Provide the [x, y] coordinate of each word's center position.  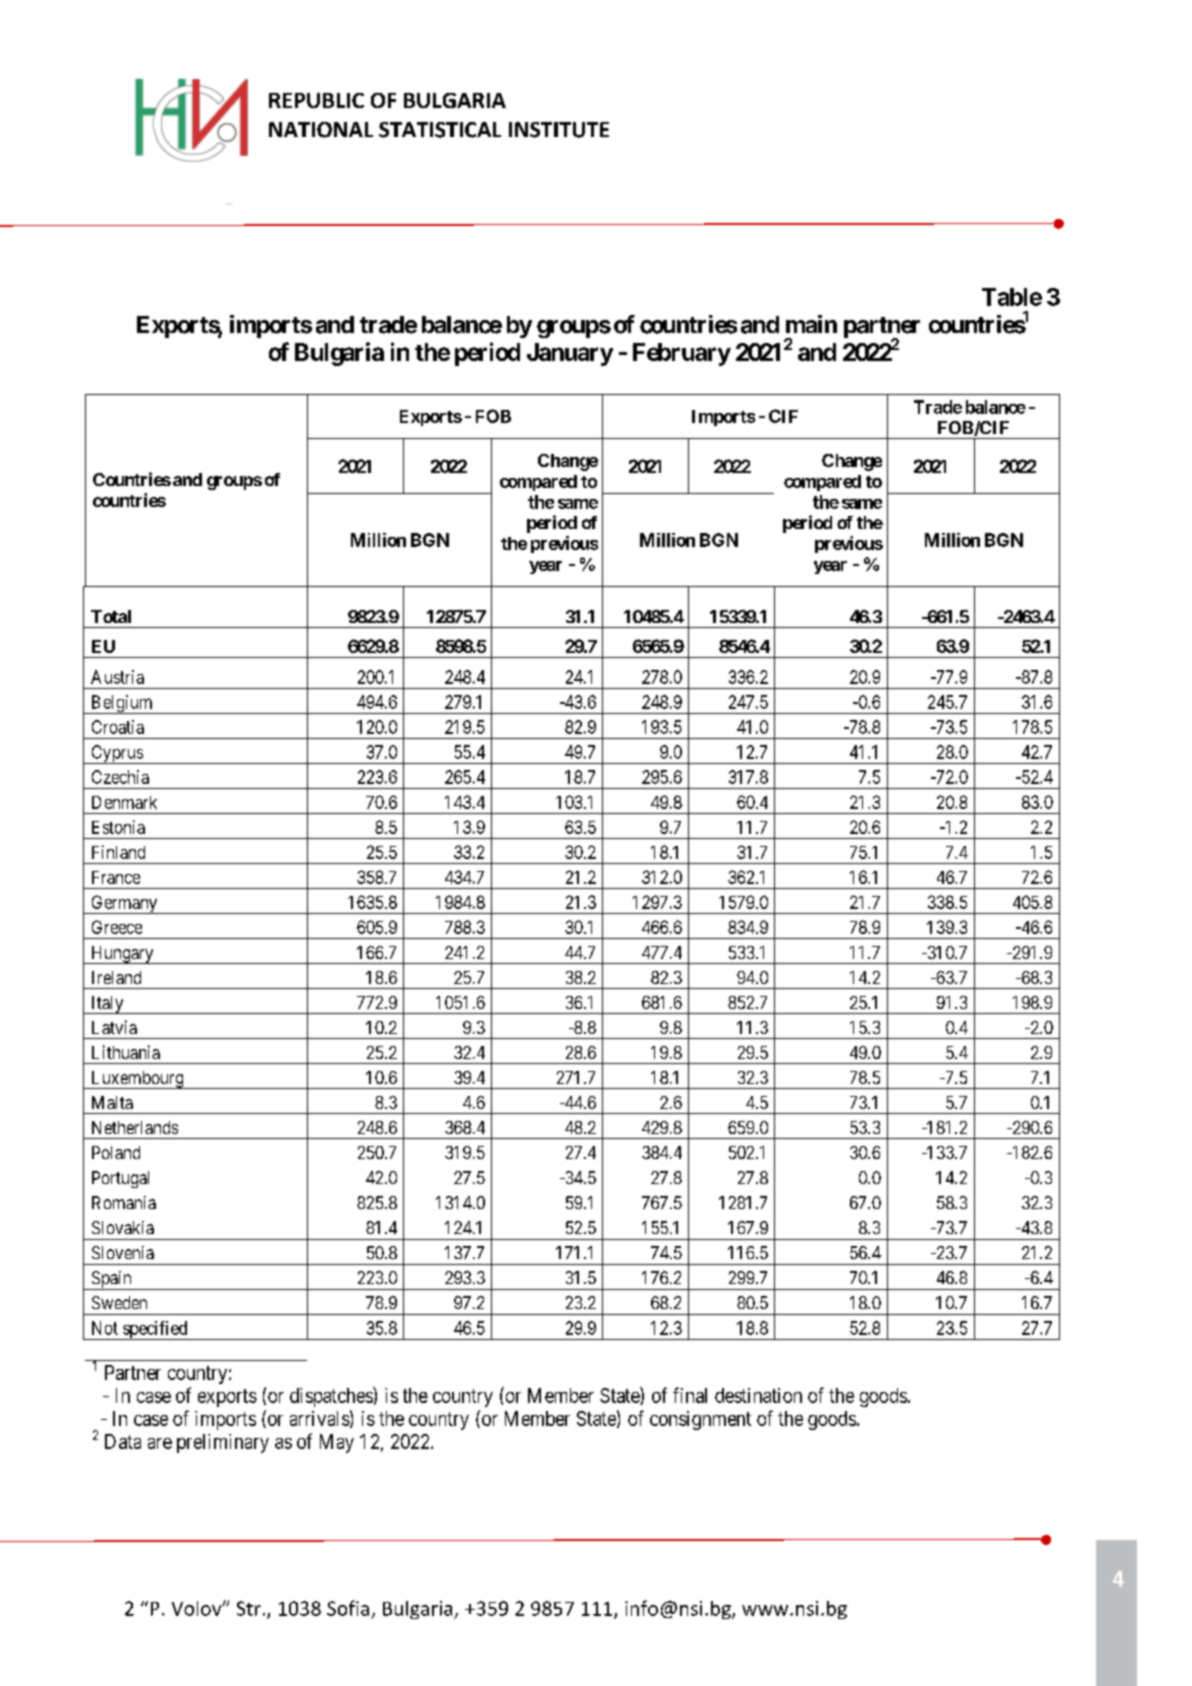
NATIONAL [321, 130]
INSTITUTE [559, 130]
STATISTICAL [440, 130]
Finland [118, 852]
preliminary [223, 1443]
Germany [124, 904]
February [682, 354]
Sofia [348, 1608]
